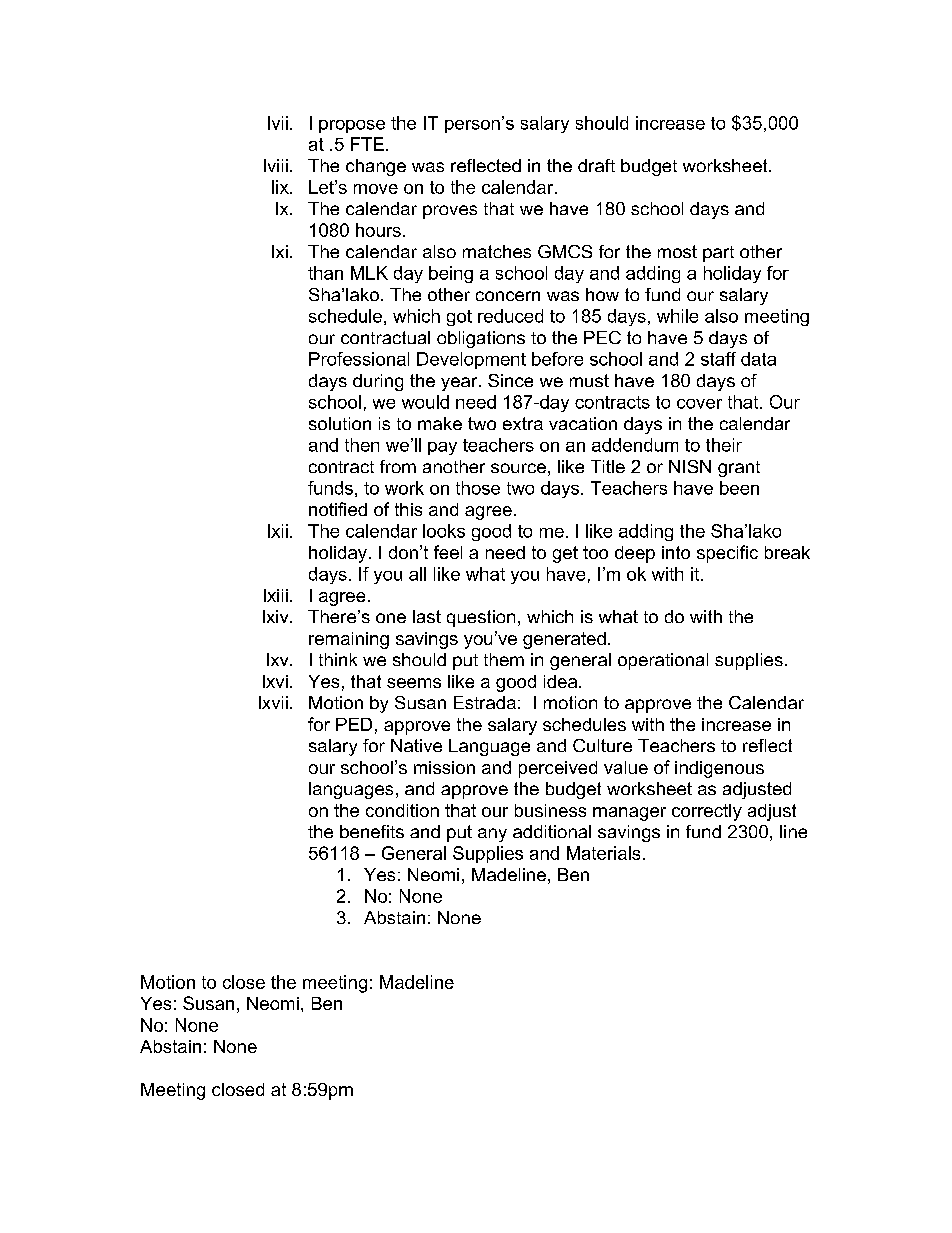 The image size is (952, 1233). What do you see at coordinates (338, 659) in the image?
I see `think` at bounding box center [338, 659].
